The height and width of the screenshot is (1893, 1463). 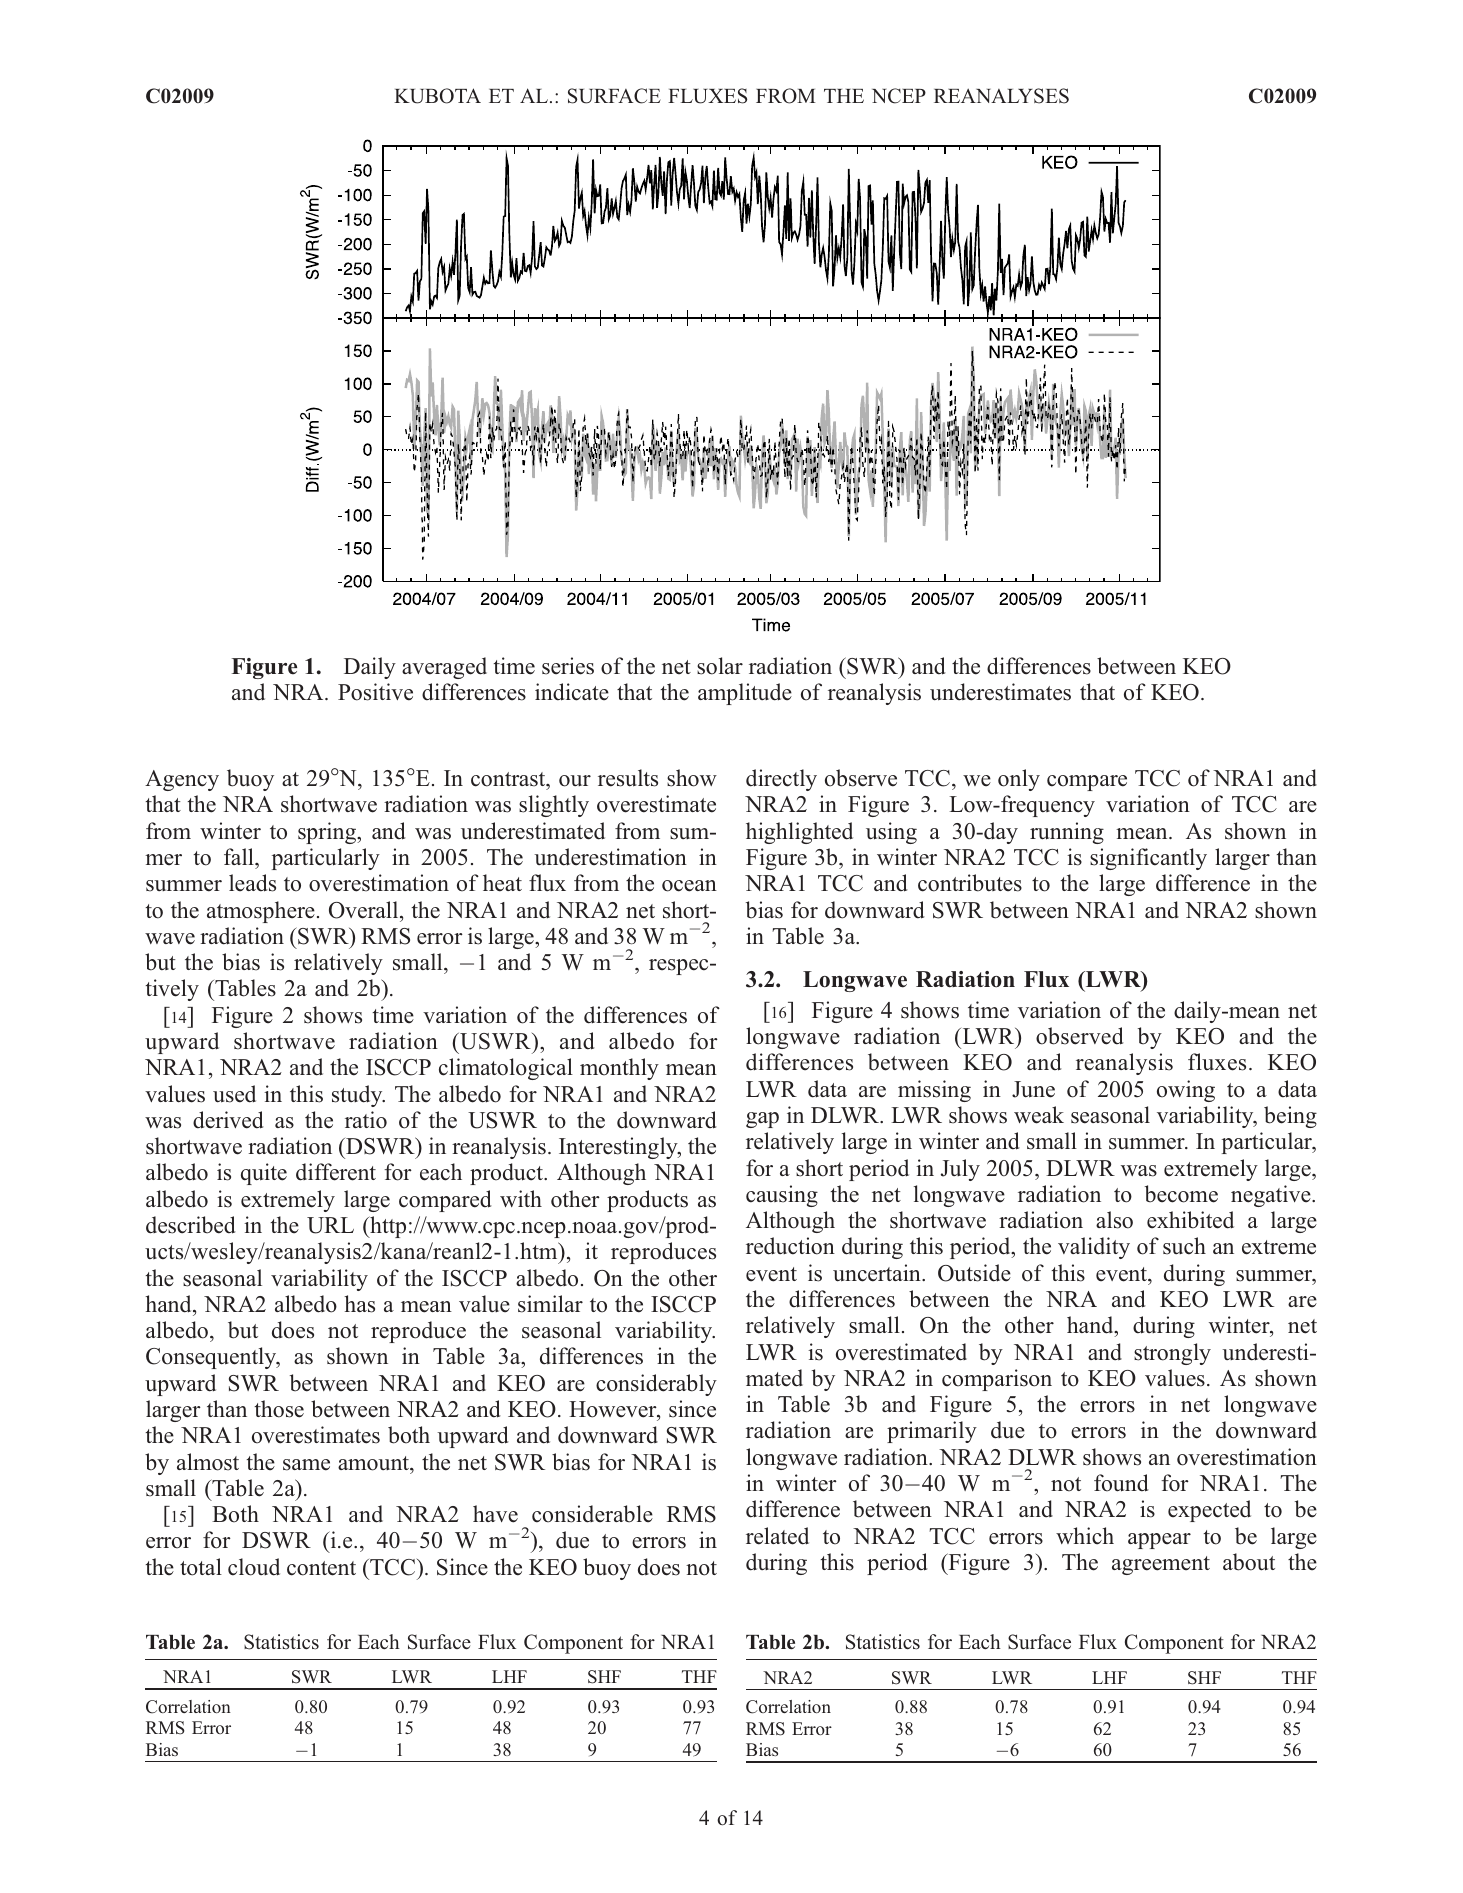 I want to click on related, so click(x=777, y=1536).
